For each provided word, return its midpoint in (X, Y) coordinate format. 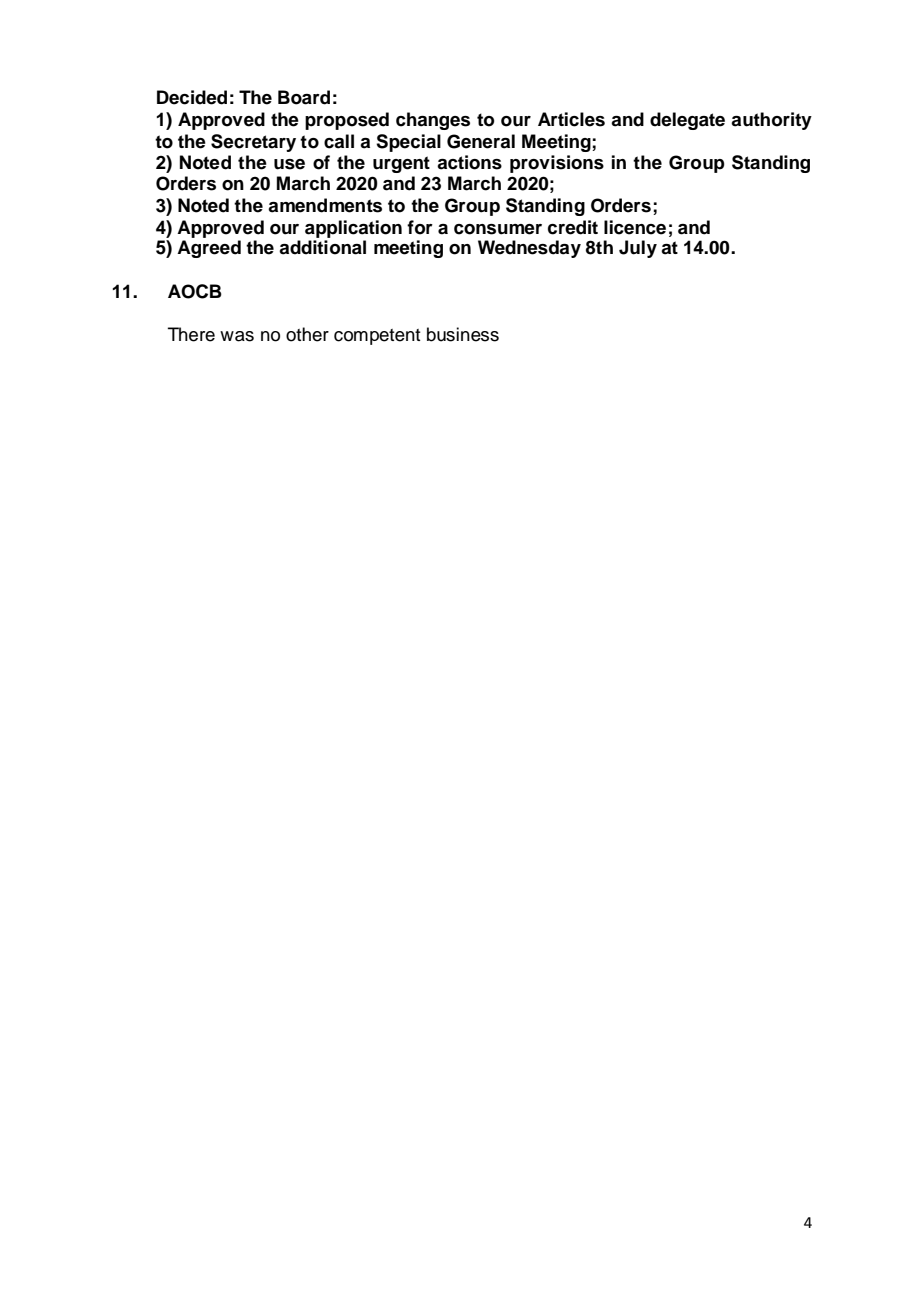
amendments (325, 205)
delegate (687, 121)
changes (433, 121)
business (463, 334)
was (237, 336)
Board (304, 97)
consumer (498, 229)
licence (635, 227)
